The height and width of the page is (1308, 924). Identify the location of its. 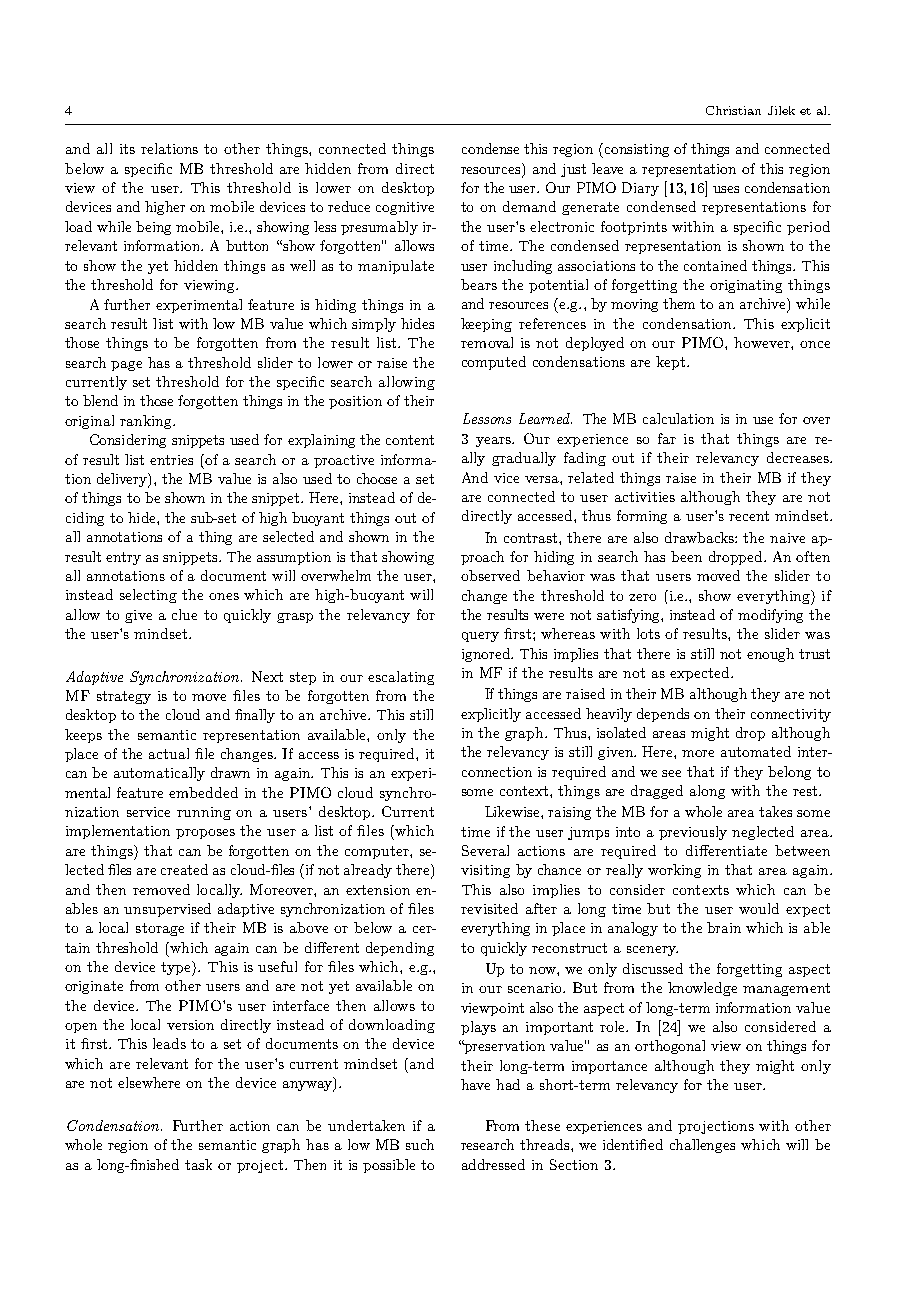
(127, 149).
